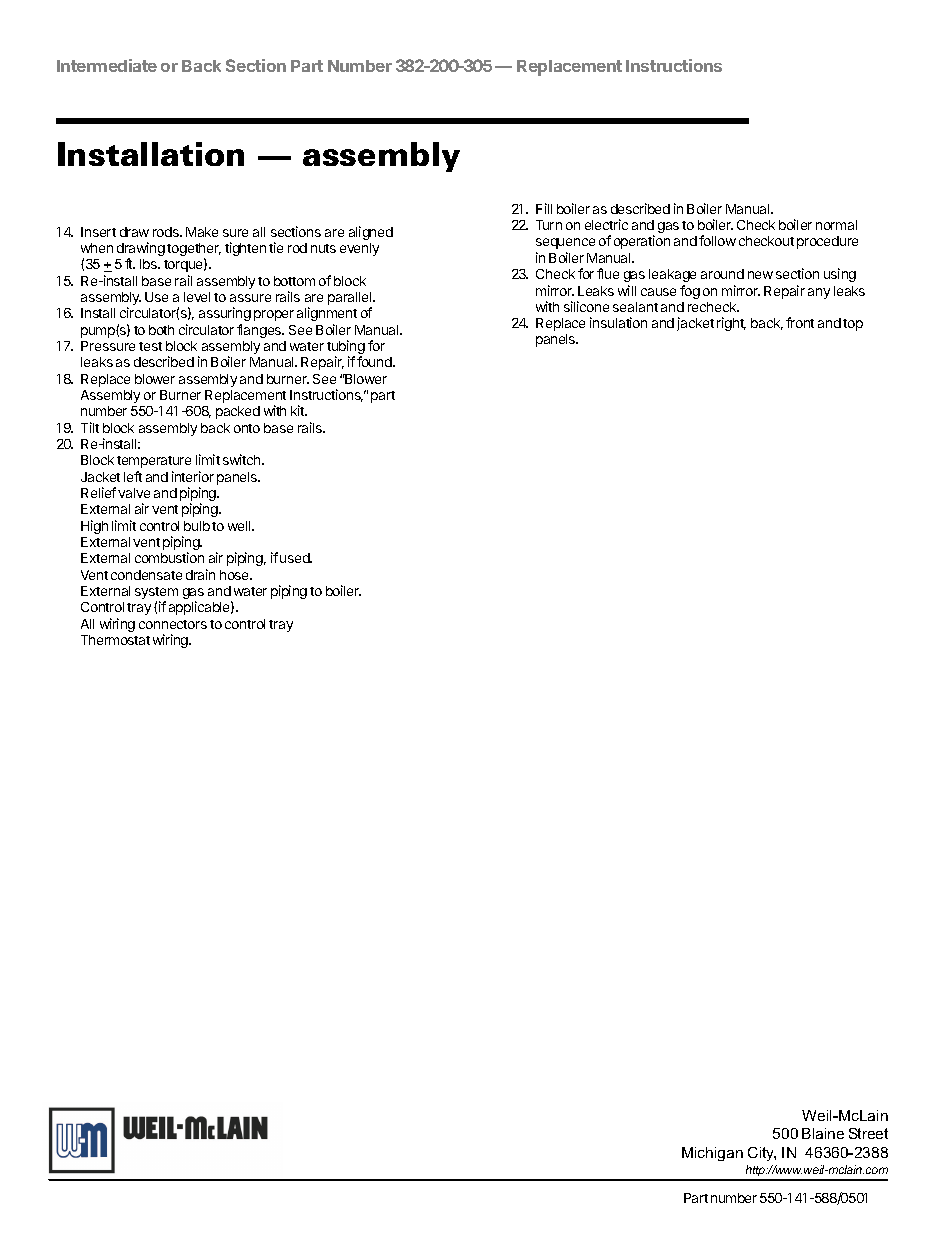  I want to click on Michigan, so click(712, 1154).
